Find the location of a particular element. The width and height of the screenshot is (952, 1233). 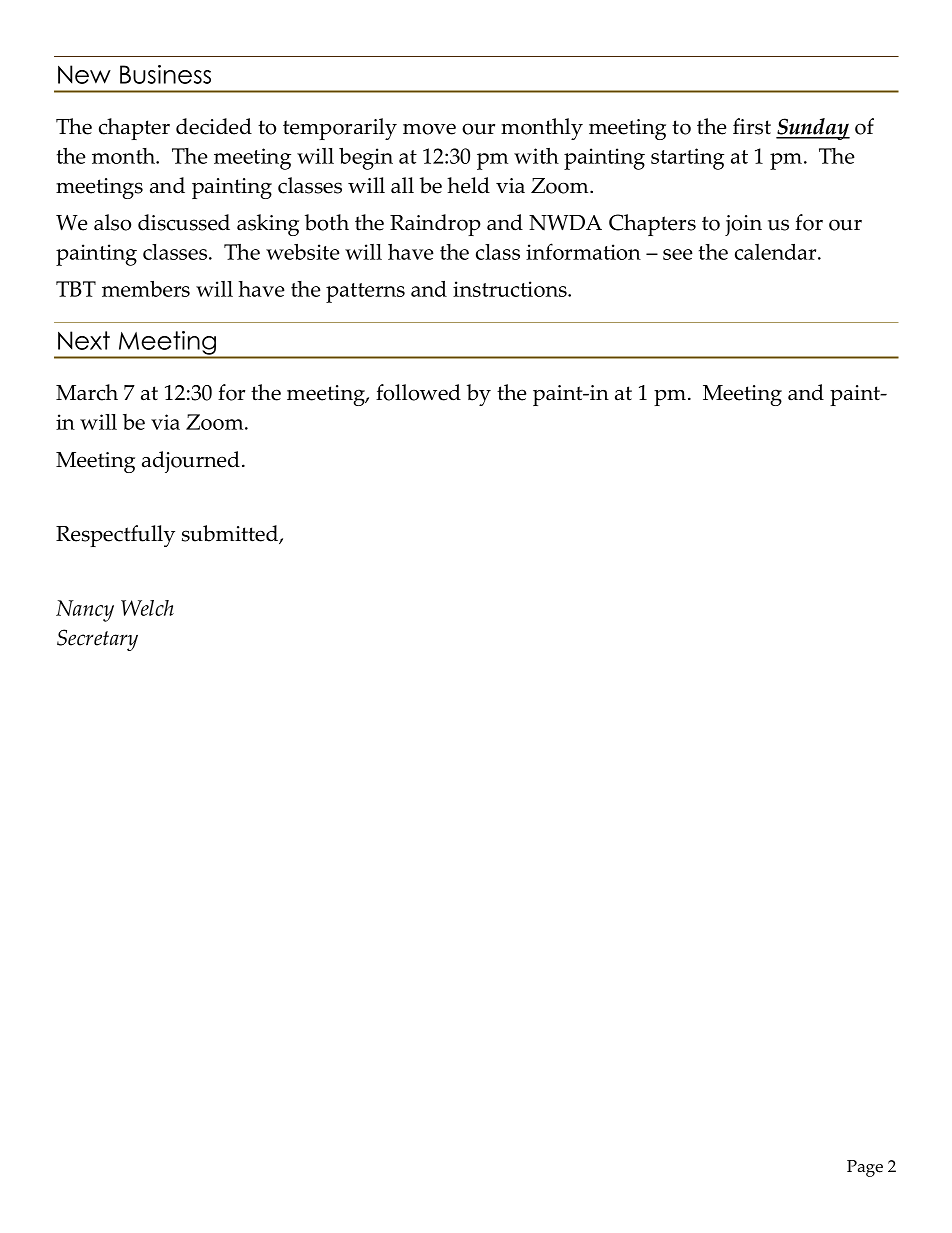

see is located at coordinates (678, 254).
